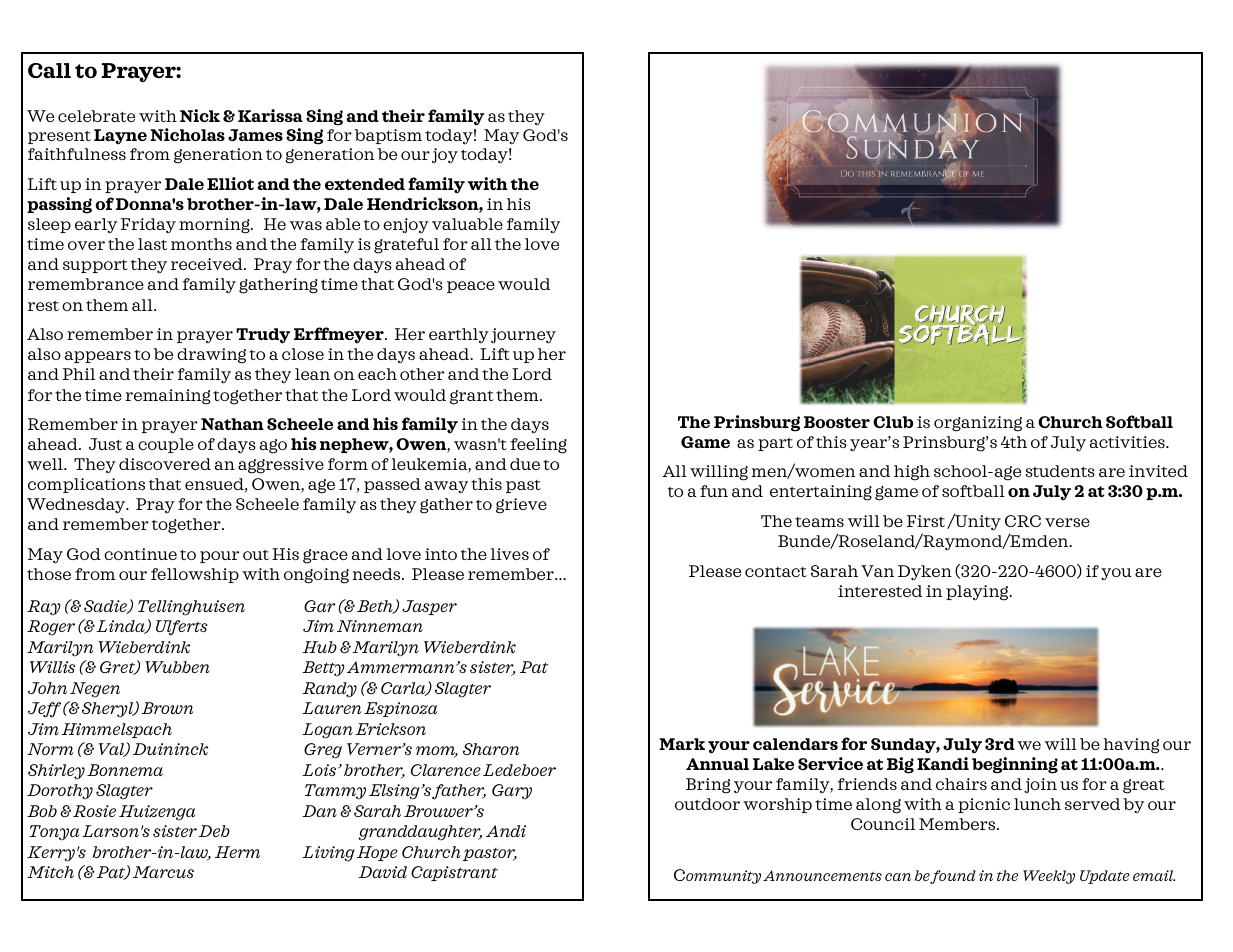 Image resolution: width=1233 pixels, height=952 pixels. I want to click on organizing, so click(978, 424).
